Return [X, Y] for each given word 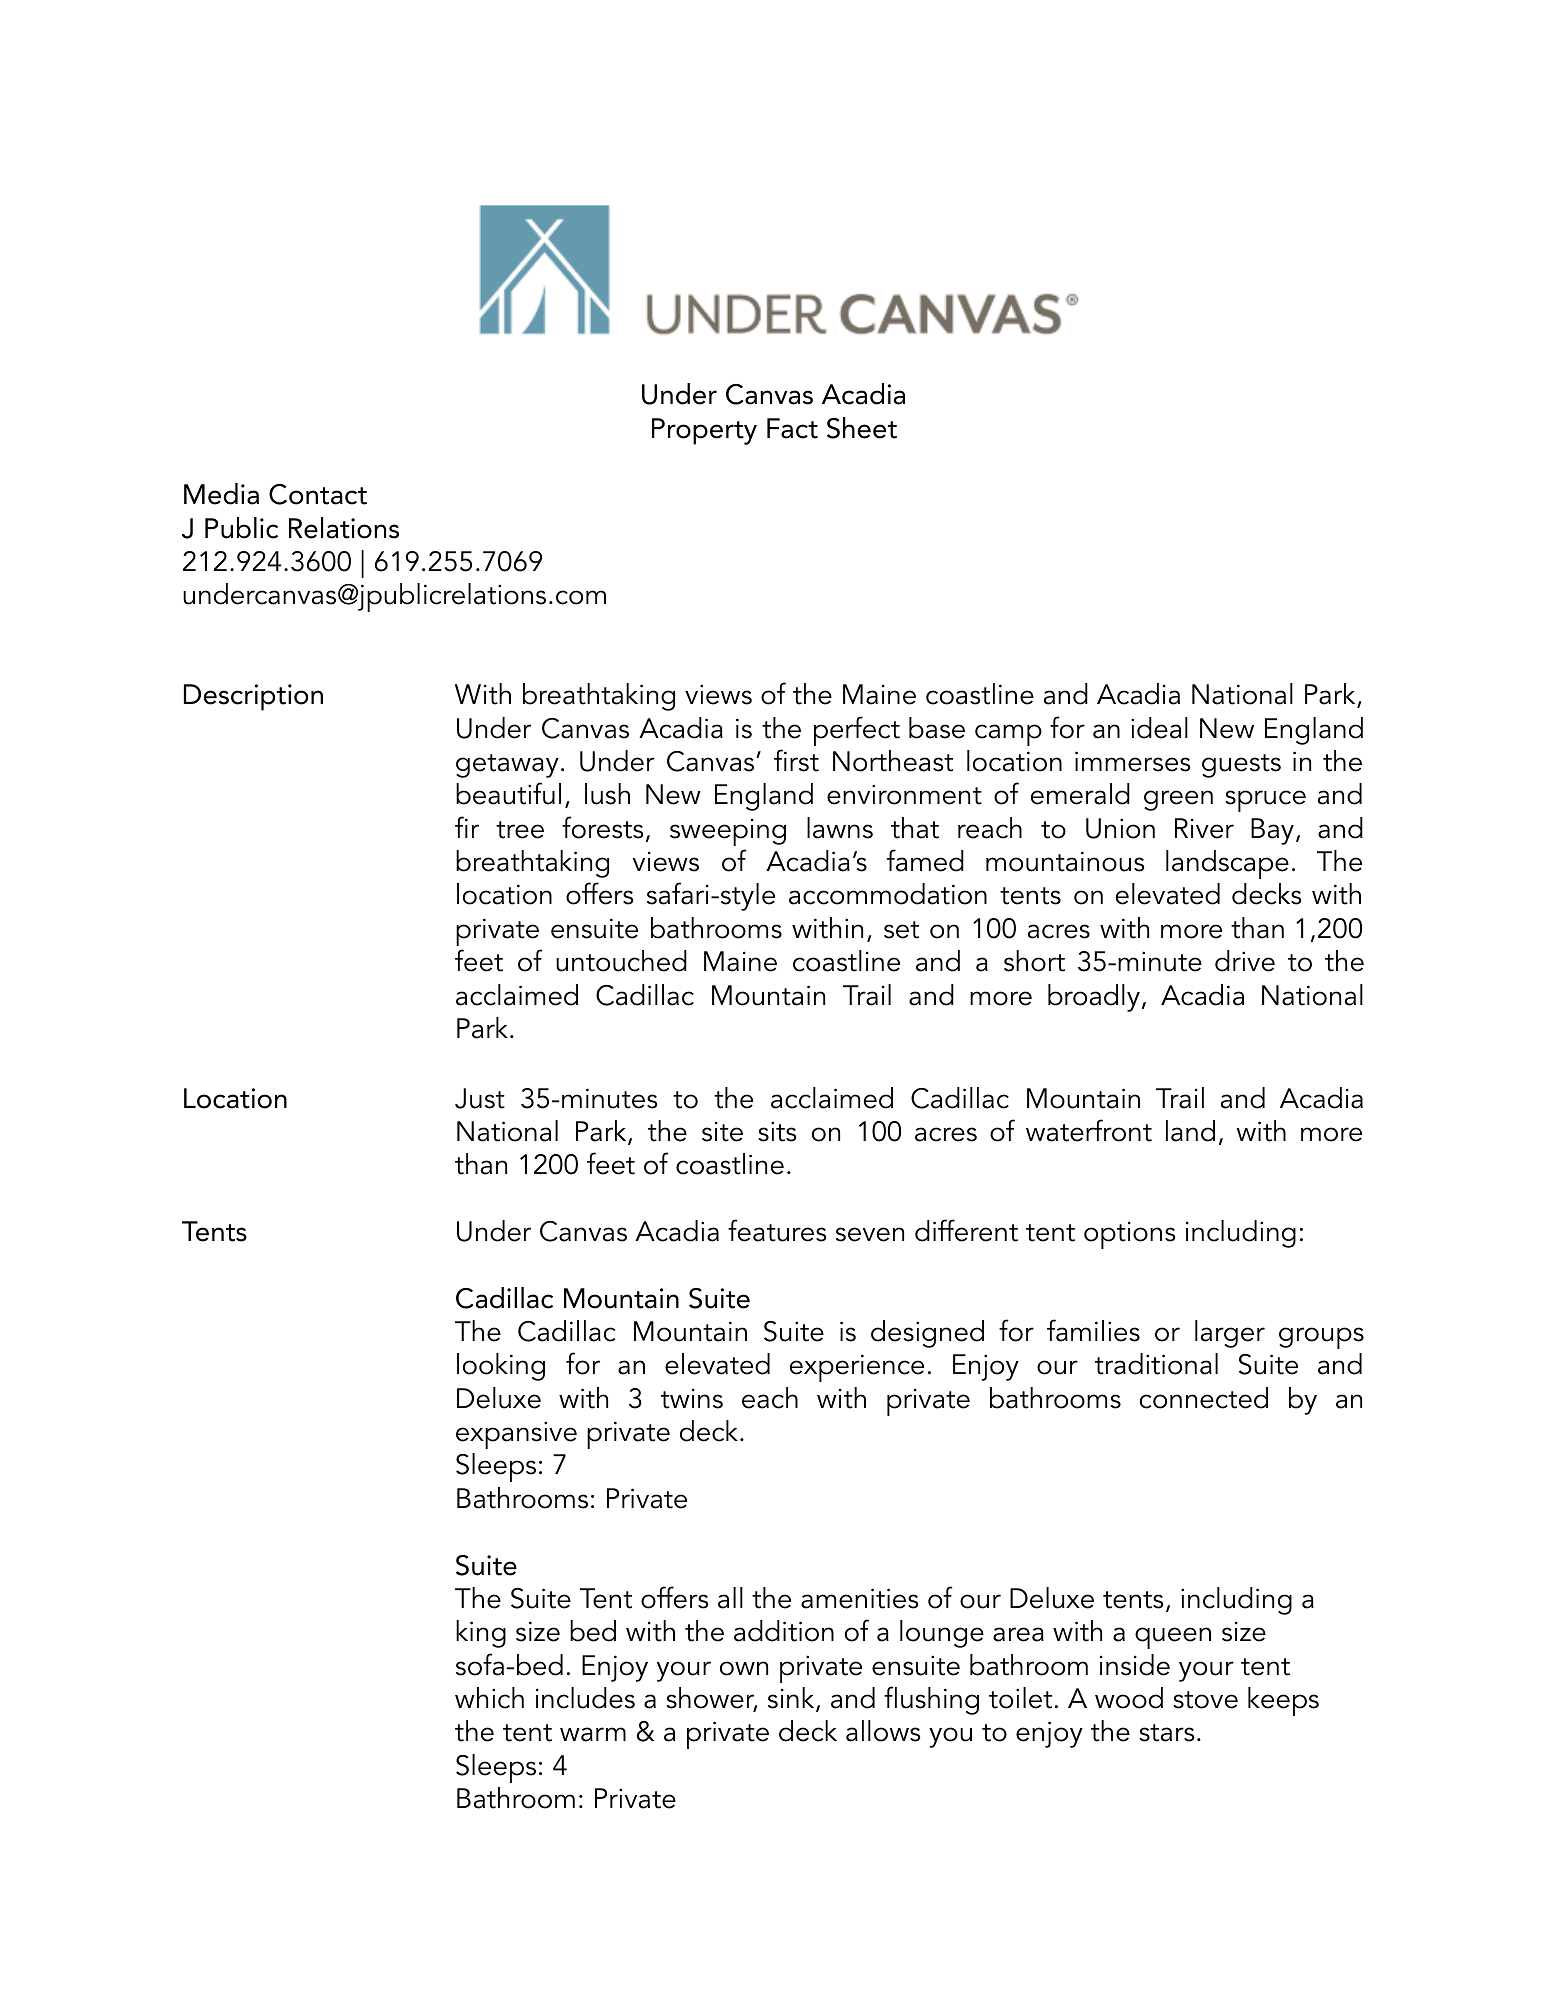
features [777, 1230]
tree [520, 830]
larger [1230, 1334]
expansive [516, 1435]
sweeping [728, 832]
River [1204, 828]
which [489, 1698]
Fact [792, 428]
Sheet [862, 428]
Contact [318, 494]
